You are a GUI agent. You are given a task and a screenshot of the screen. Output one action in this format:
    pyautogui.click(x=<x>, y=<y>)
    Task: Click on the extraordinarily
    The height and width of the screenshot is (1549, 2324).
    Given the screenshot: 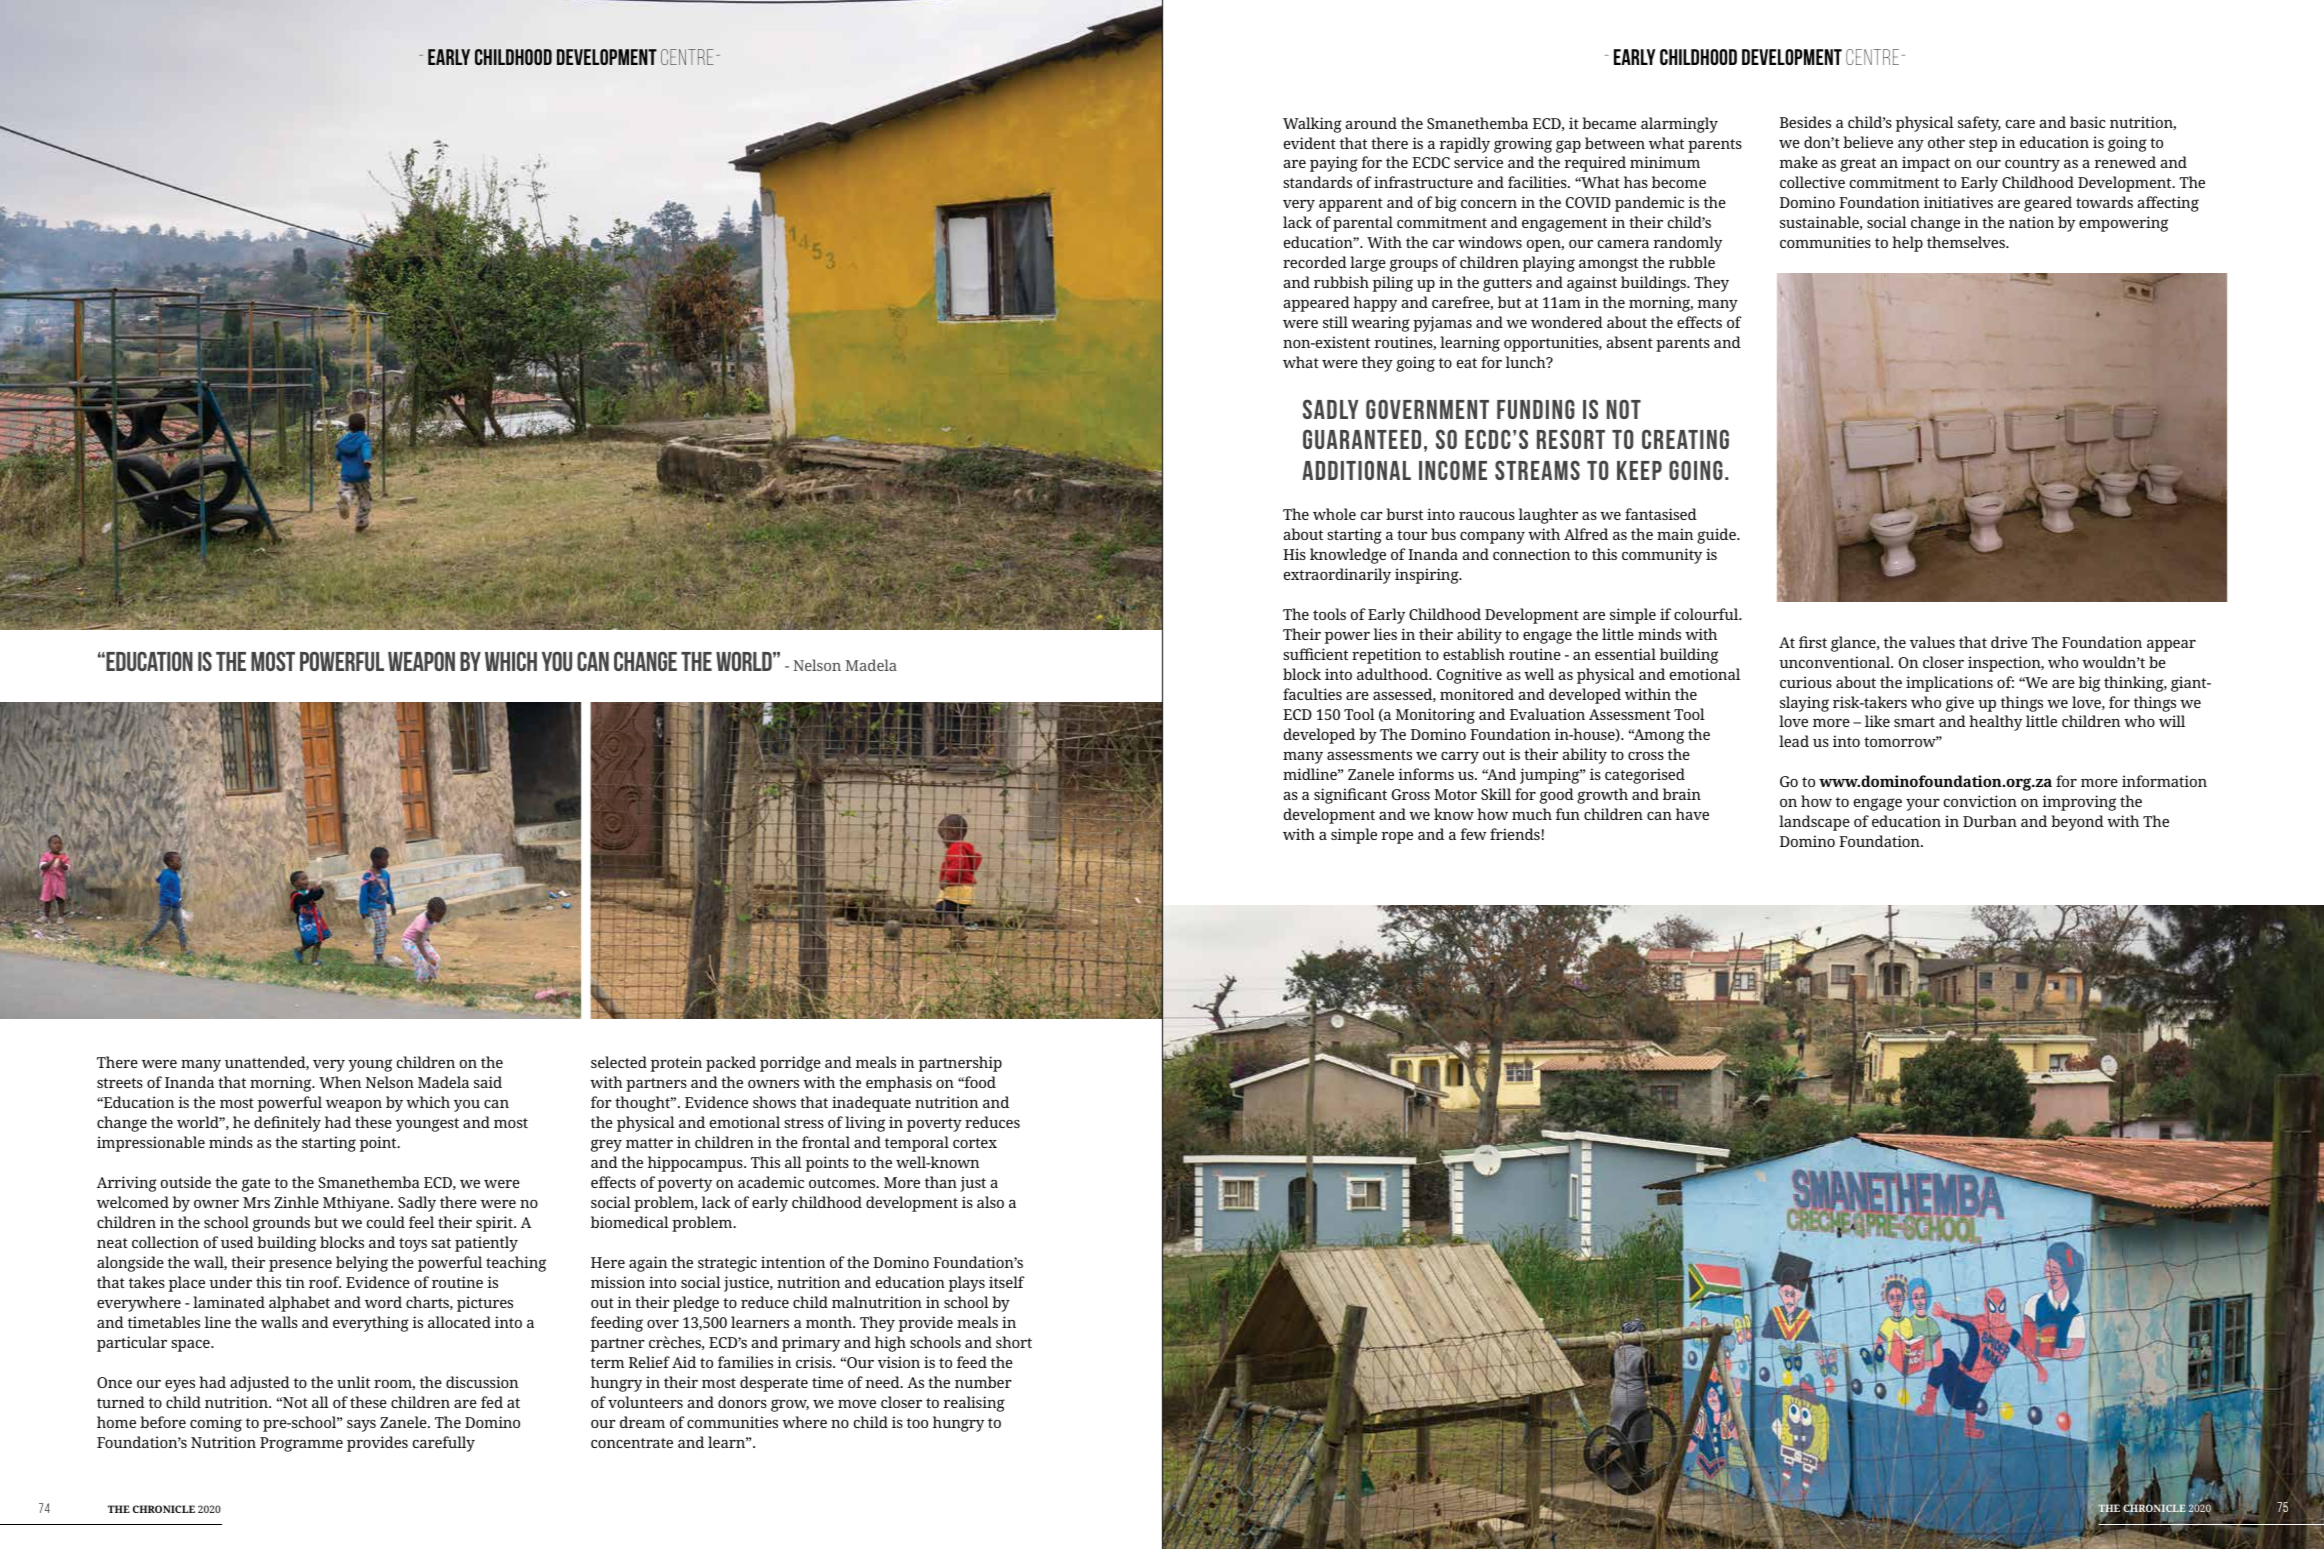 What is the action you would take?
    pyautogui.click(x=1337, y=576)
